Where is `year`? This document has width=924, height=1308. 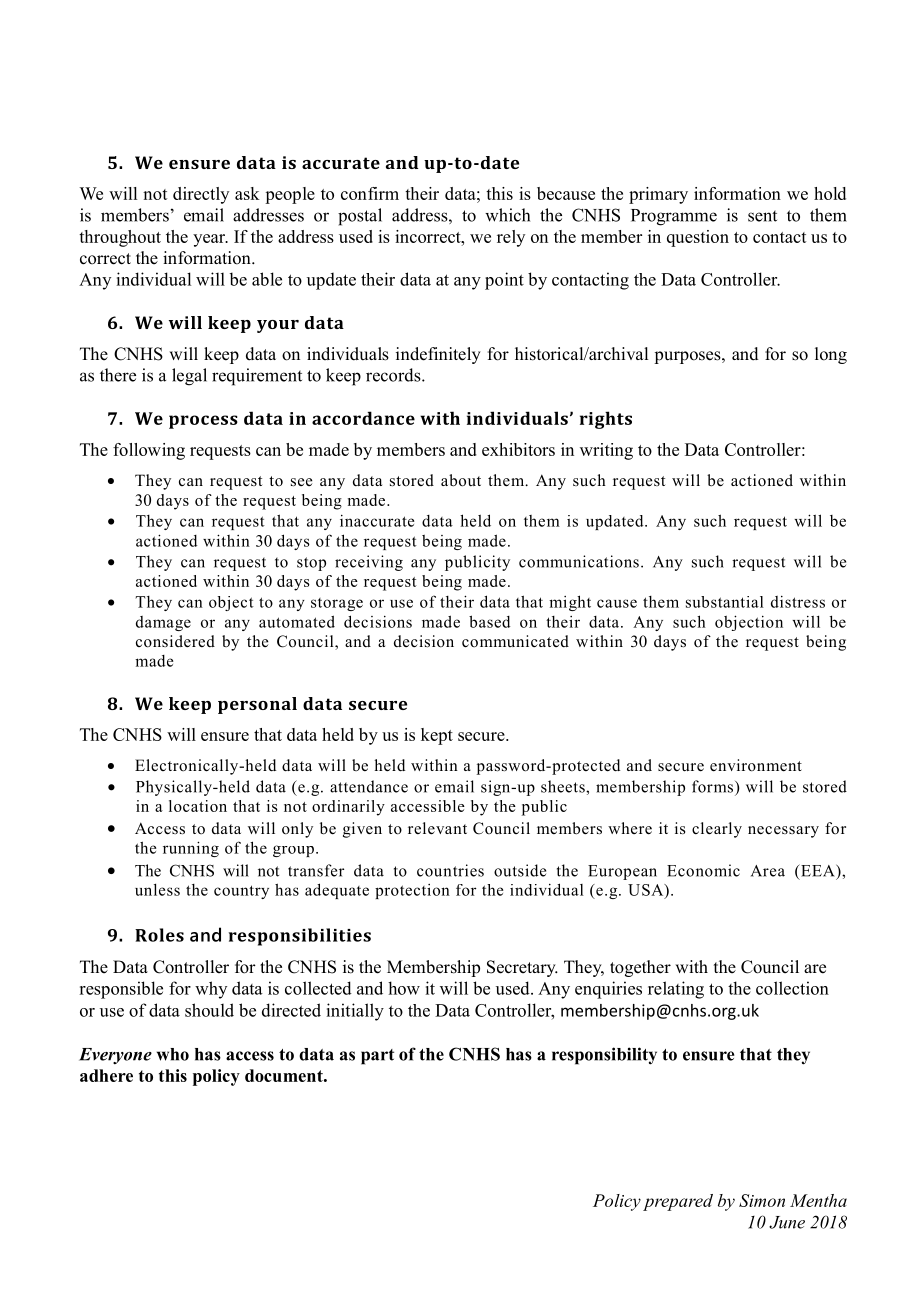 year is located at coordinates (210, 240).
